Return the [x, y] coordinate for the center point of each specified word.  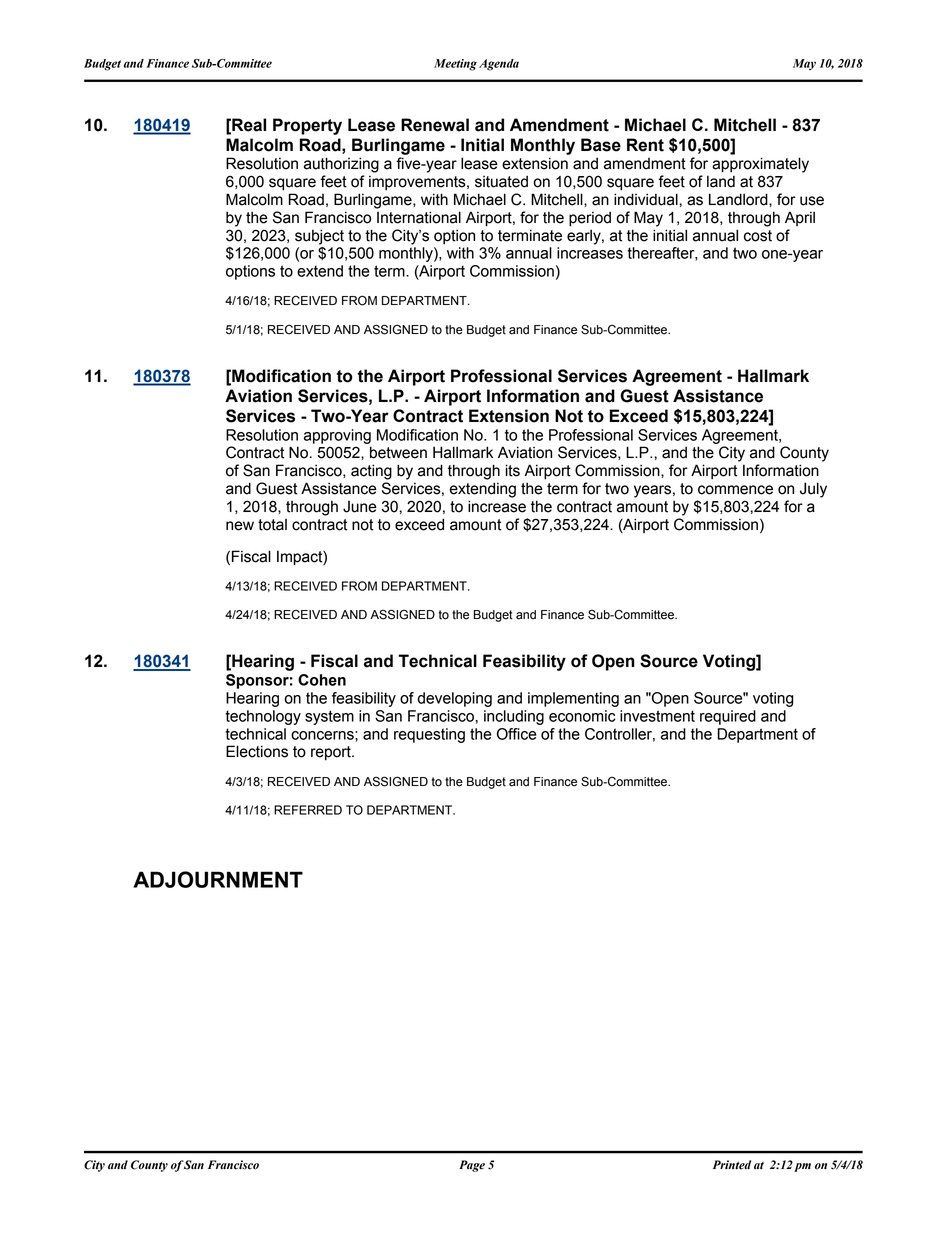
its [512, 470]
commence [735, 490]
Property [307, 126]
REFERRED [308, 810]
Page [472, 1166]
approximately [760, 165]
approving [337, 436]
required [728, 717]
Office [517, 734]
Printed [732, 1165]
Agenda [499, 65]
